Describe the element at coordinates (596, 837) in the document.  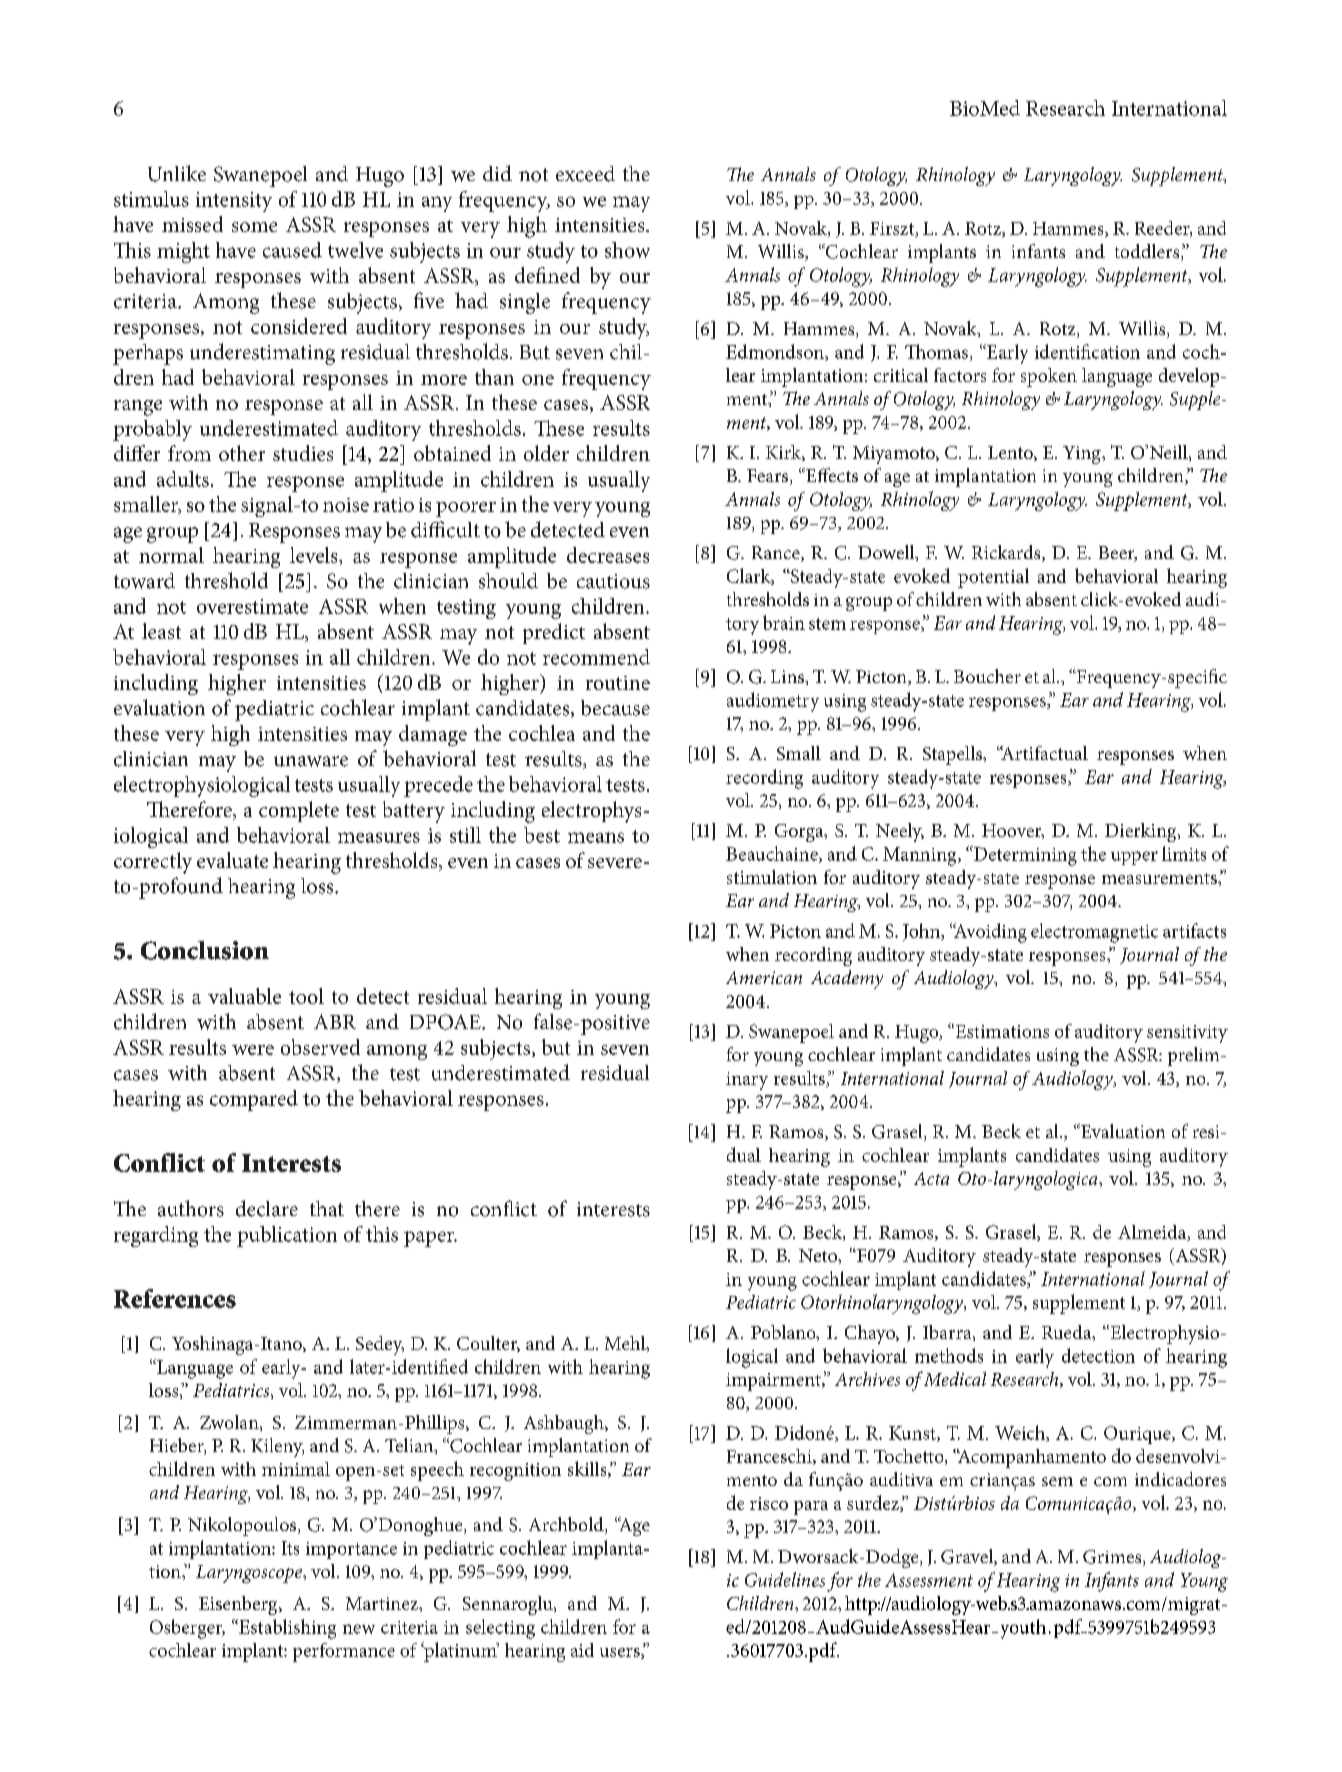
I see `means` at that location.
